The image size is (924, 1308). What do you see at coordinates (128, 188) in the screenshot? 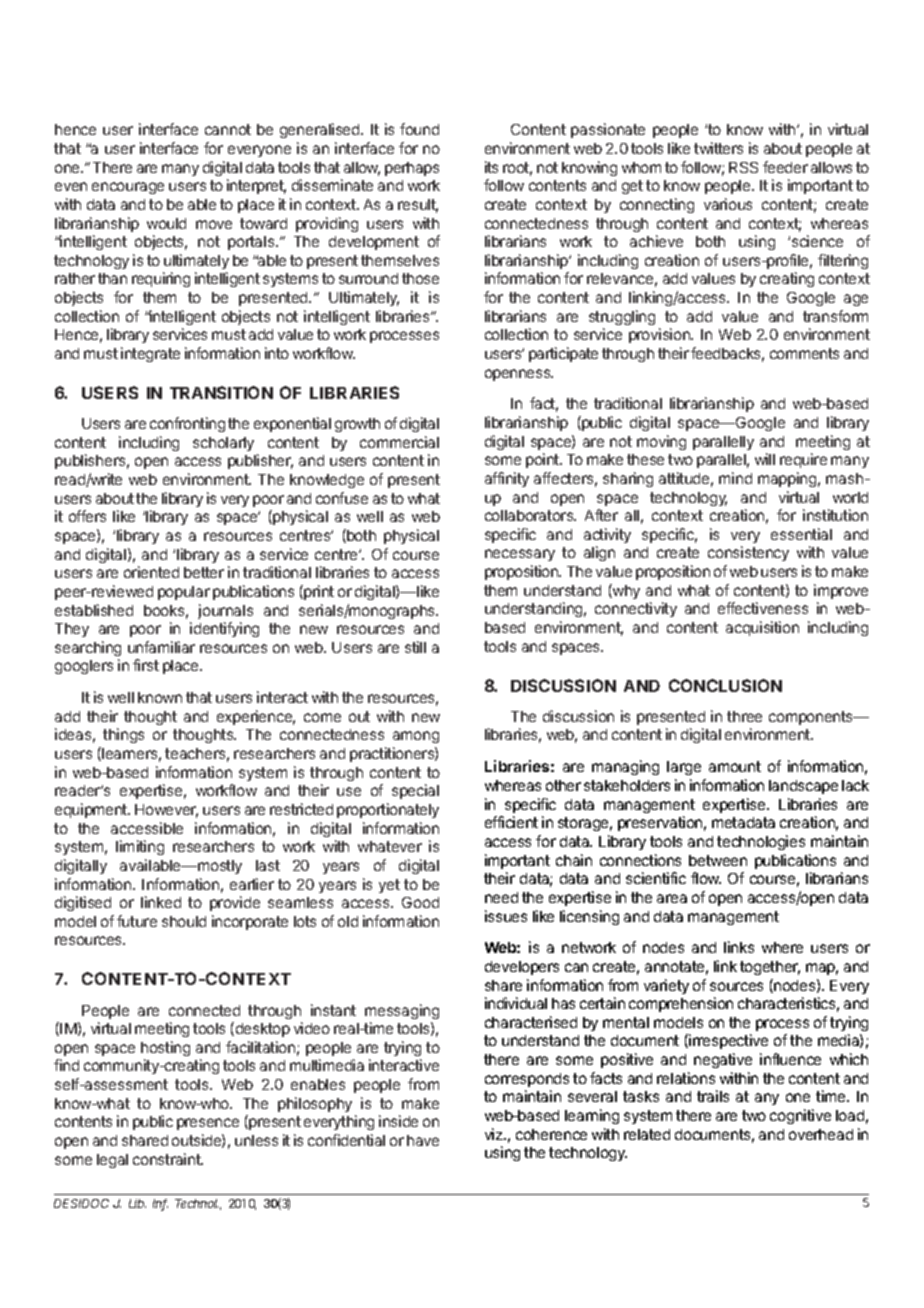
I see `encourage` at bounding box center [128, 188].
